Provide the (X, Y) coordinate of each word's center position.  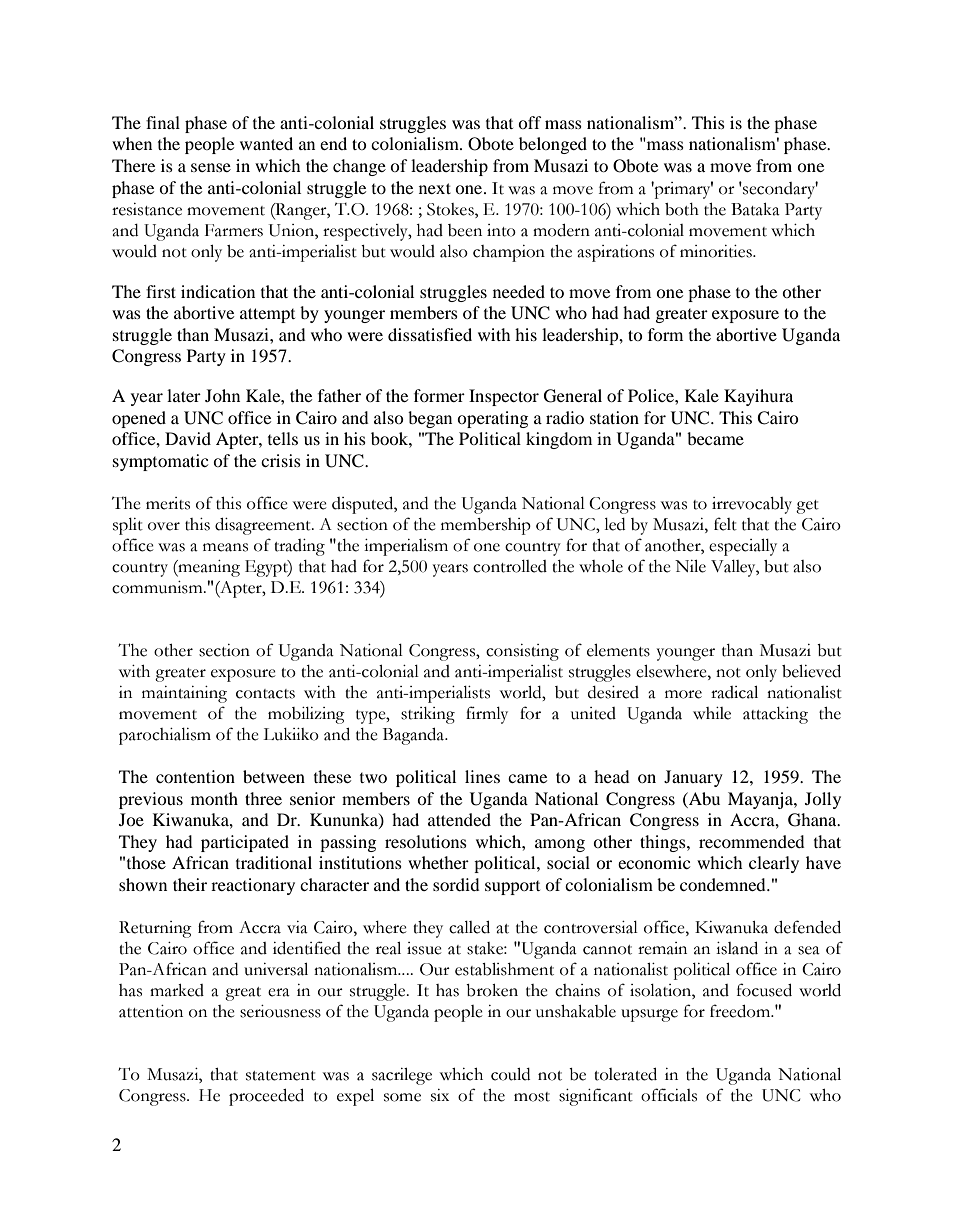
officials (669, 1095)
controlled (510, 566)
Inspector (504, 397)
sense (211, 167)
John (222, 395)
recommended (752, 841)
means (225, 547)
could (510, 1074)
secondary (779, 190)
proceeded (266, 1097)
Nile (690, 566)
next (435, 188)
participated (245, 843)
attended (459, 819)
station (614, 417)
